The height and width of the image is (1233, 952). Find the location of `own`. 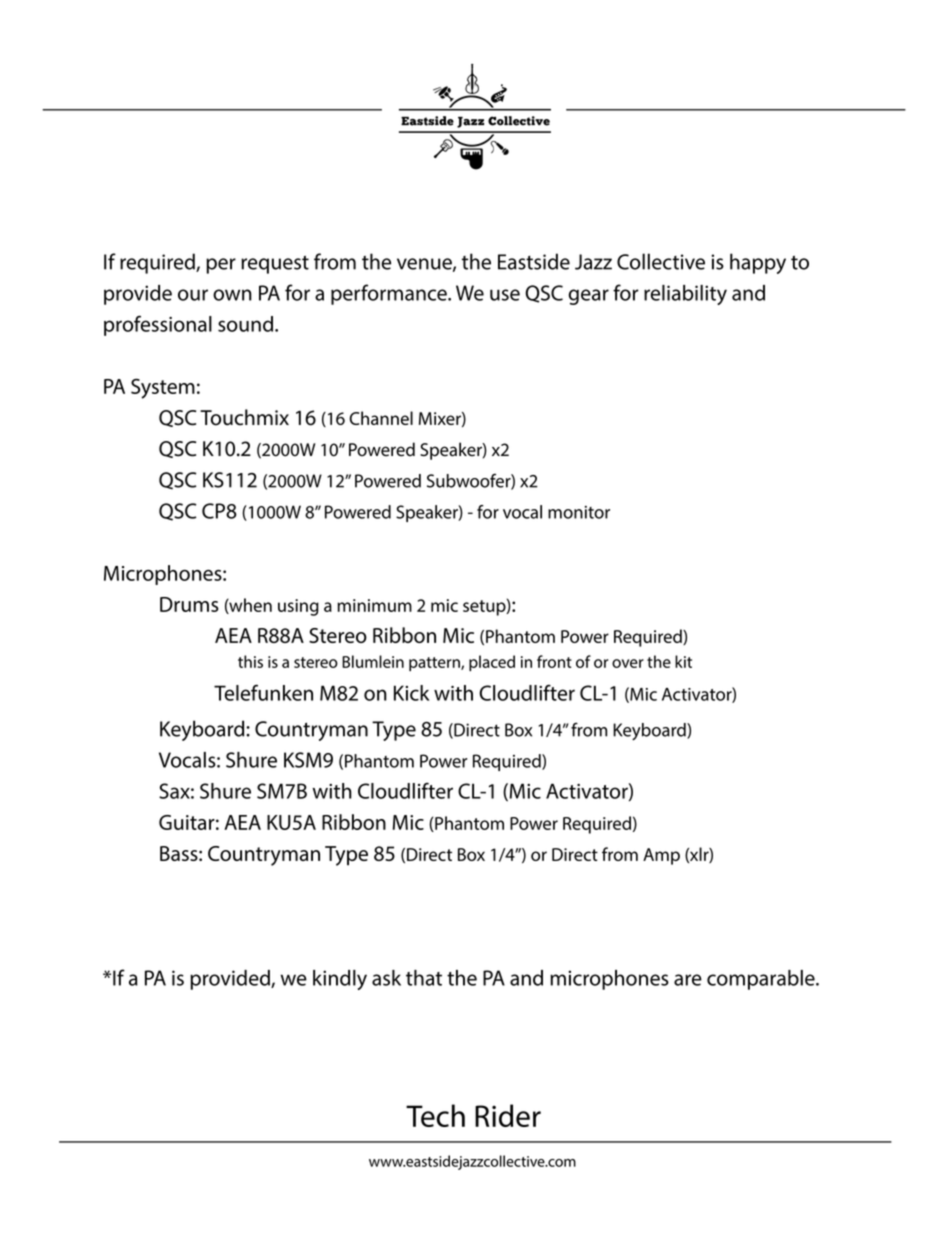

own is located at coordinates (232, 295).
